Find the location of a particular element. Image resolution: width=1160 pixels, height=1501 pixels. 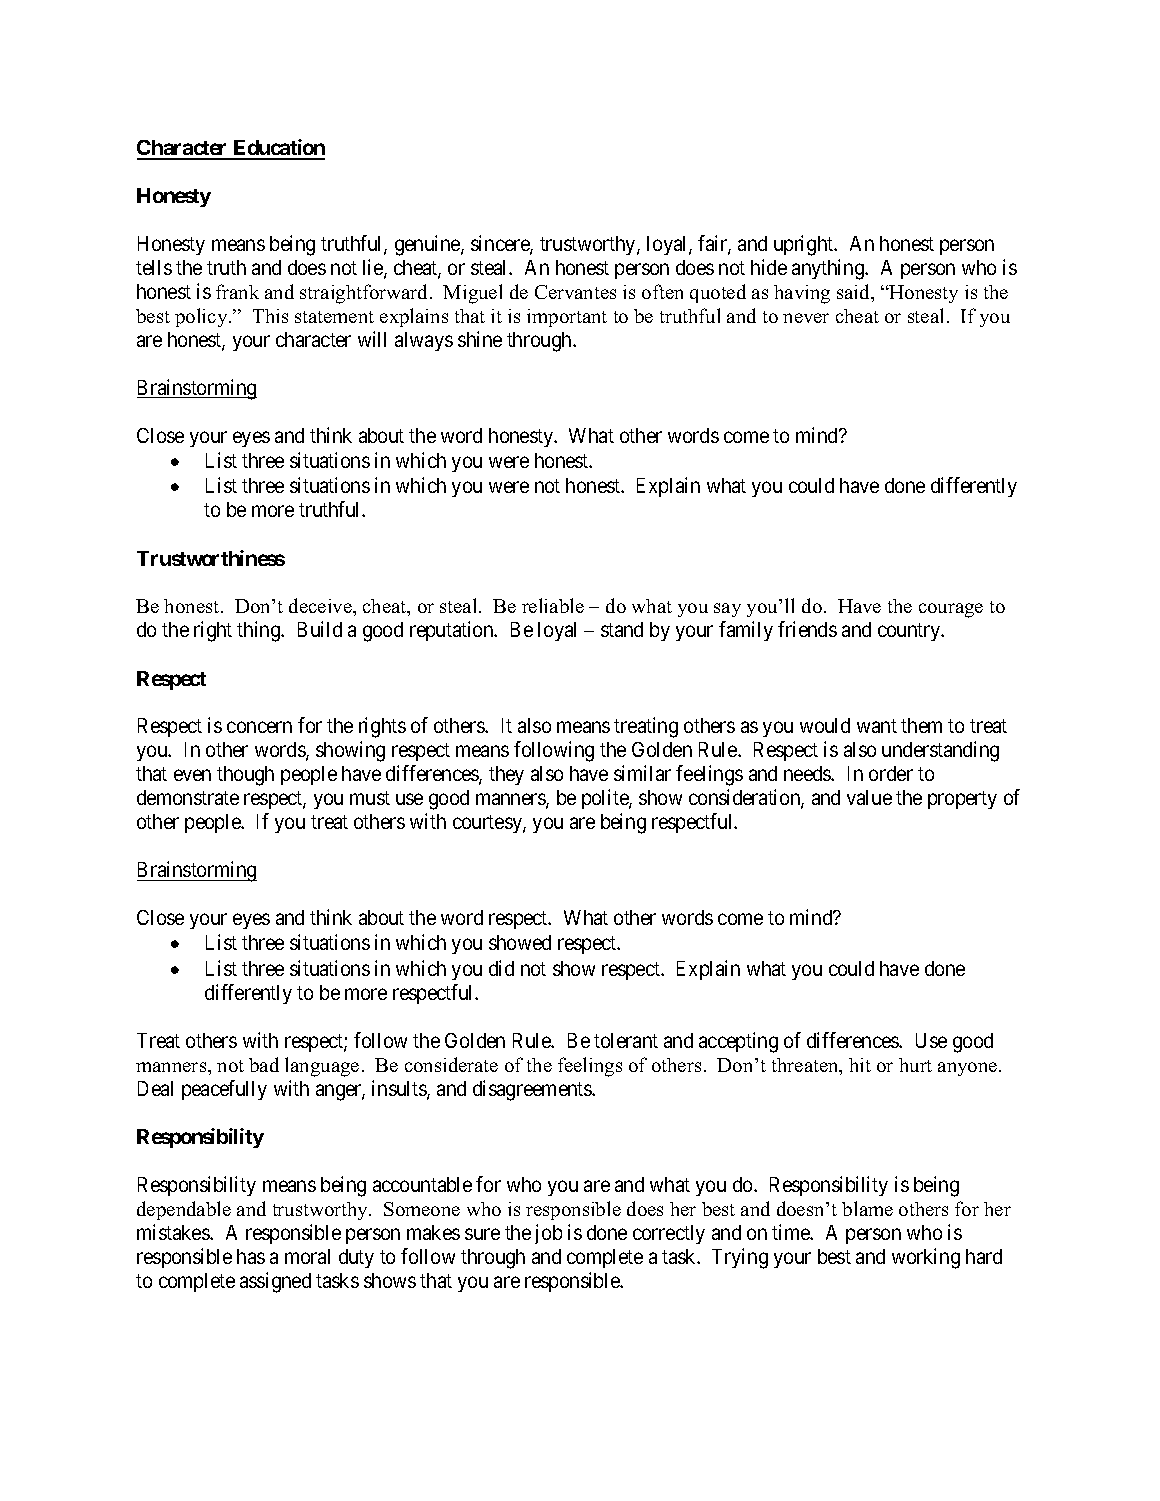

This is located at coordinates (270, 316).
